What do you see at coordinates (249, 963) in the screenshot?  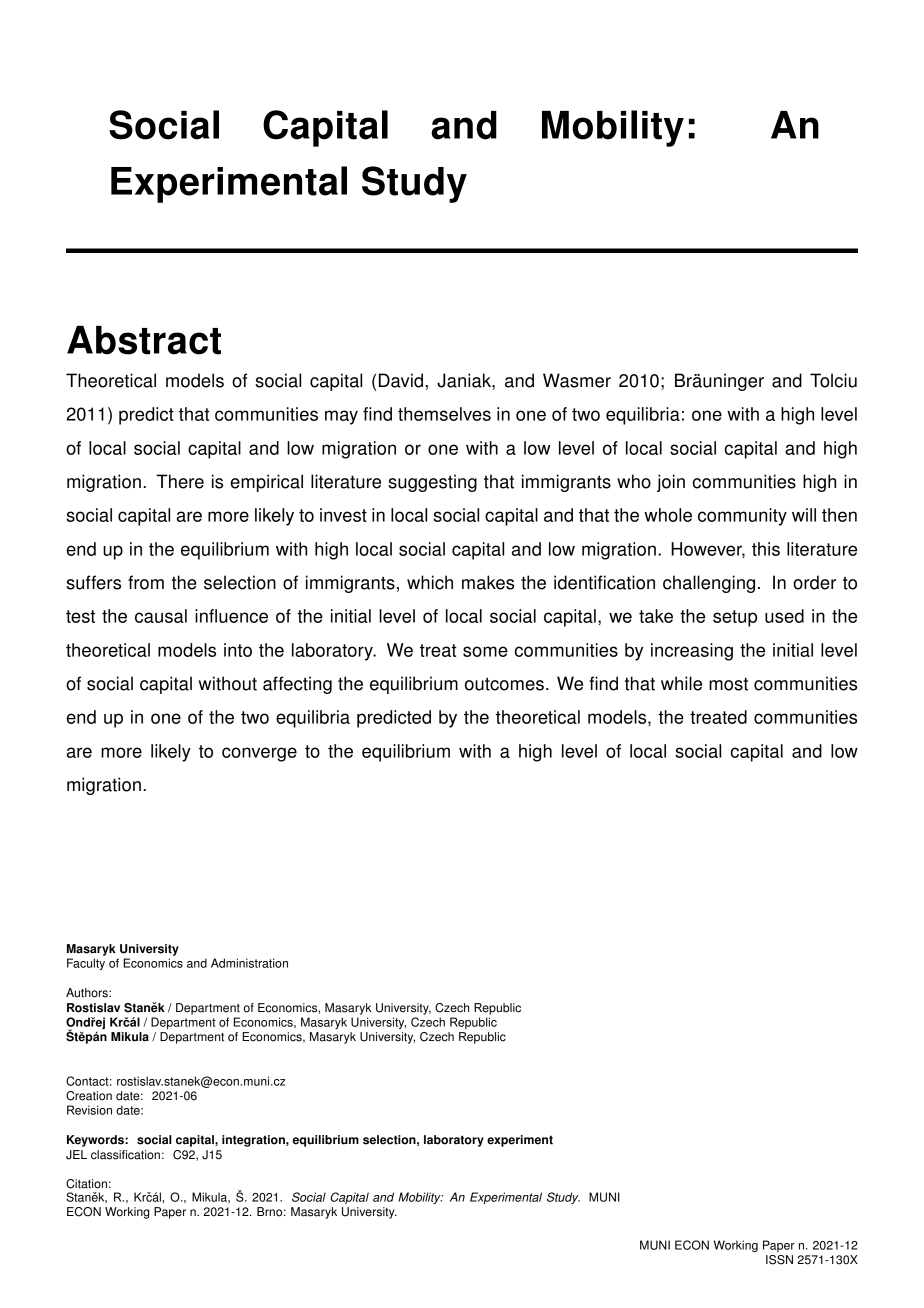 I see `Administration` at bounding box center [249, 963].
